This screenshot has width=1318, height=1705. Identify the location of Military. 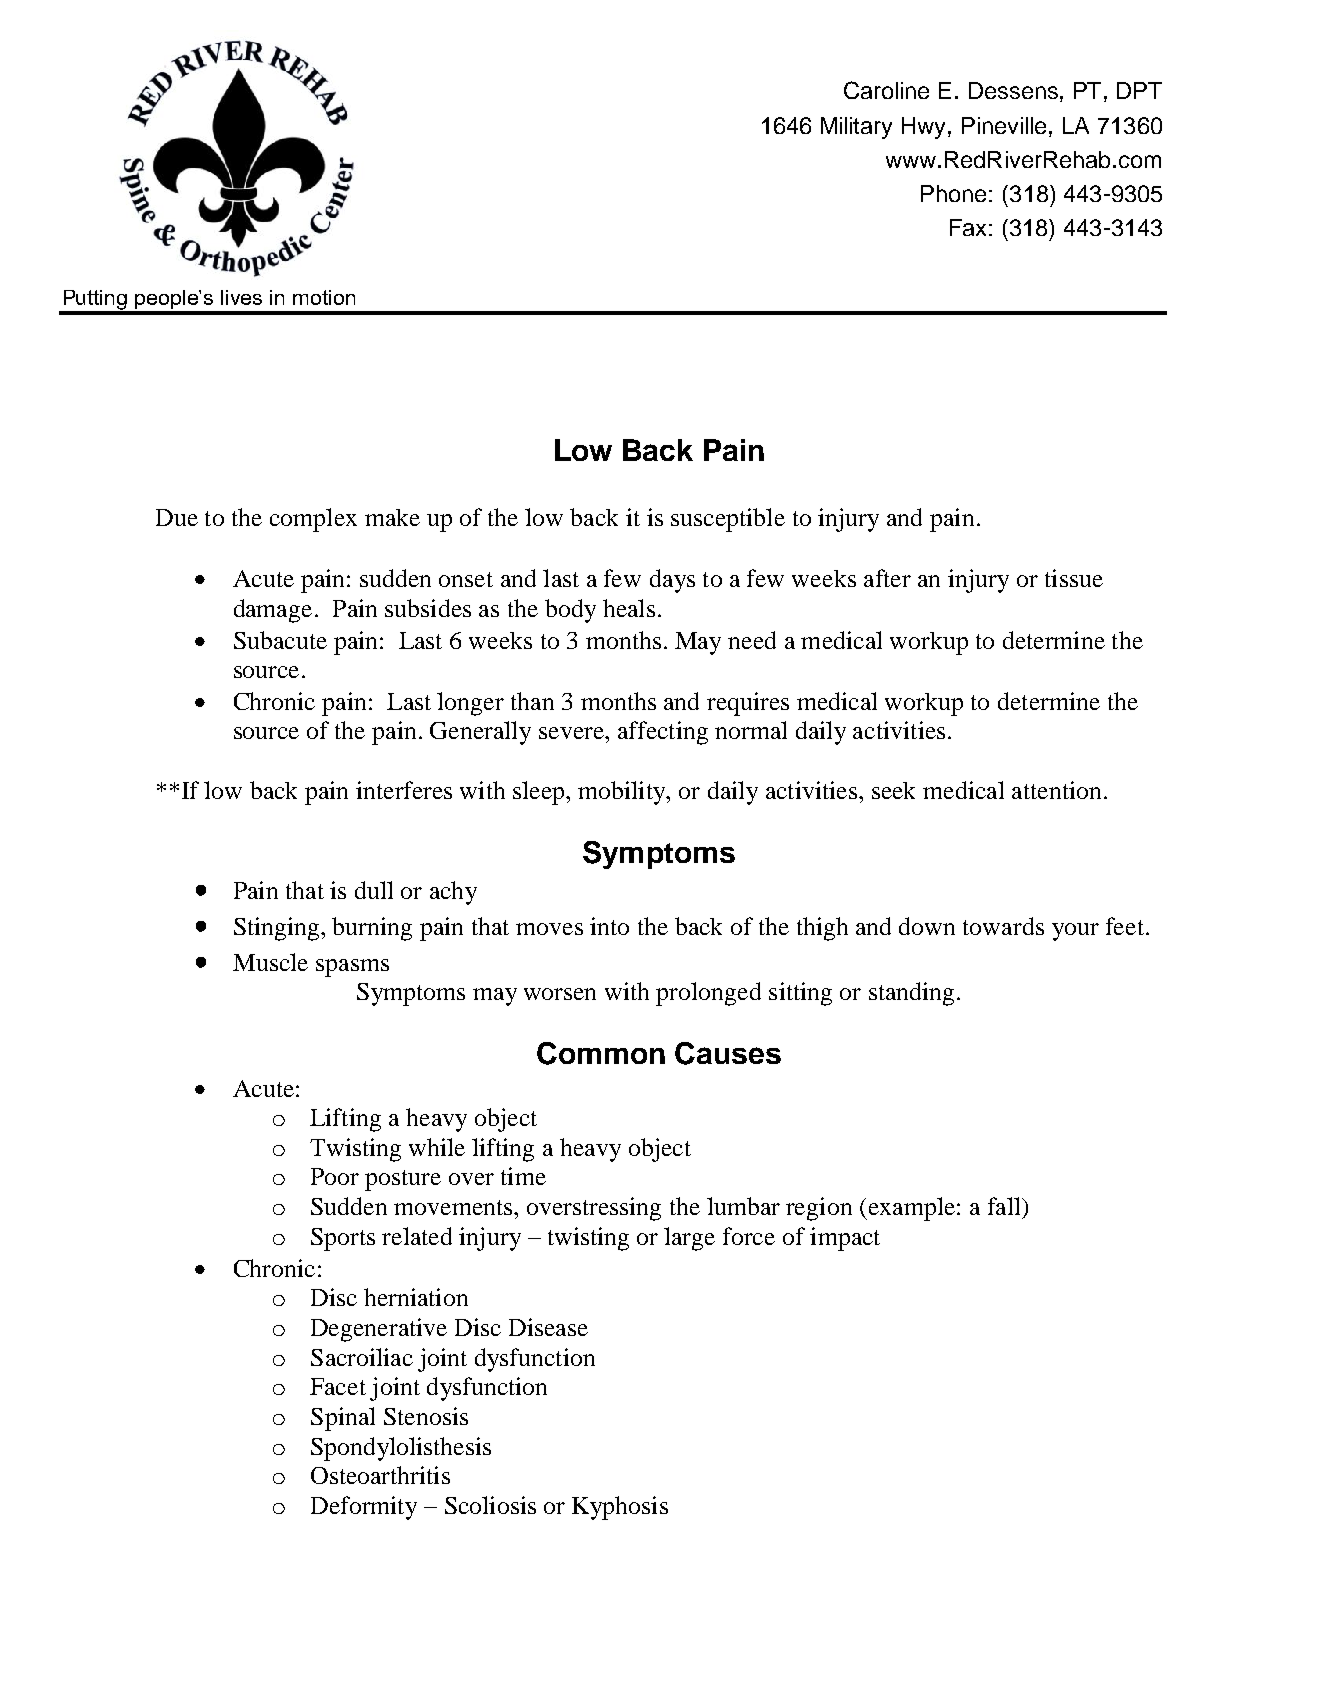
(856, 128).
